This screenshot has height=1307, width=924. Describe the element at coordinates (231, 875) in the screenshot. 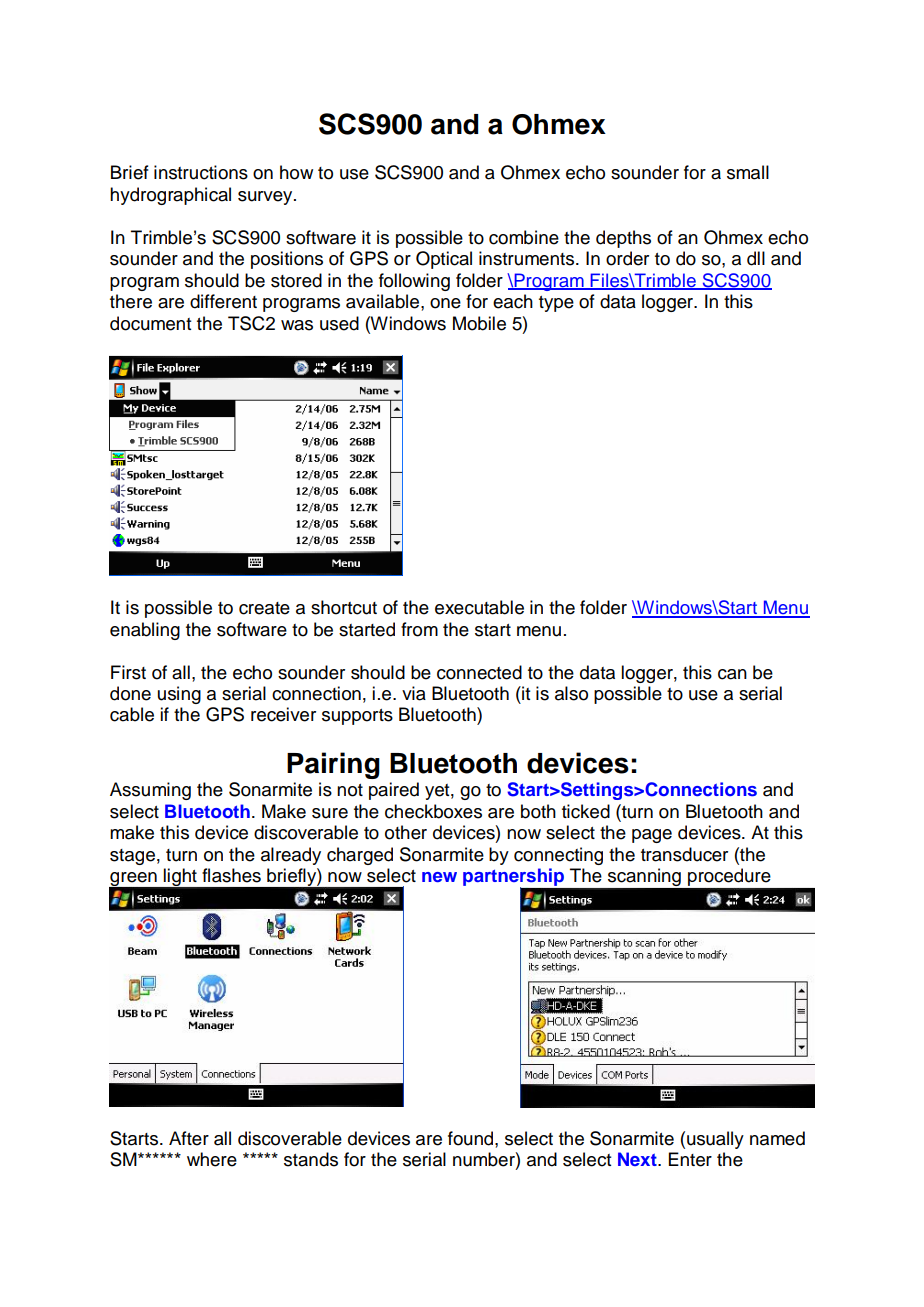

I see `flashes` at that location.
